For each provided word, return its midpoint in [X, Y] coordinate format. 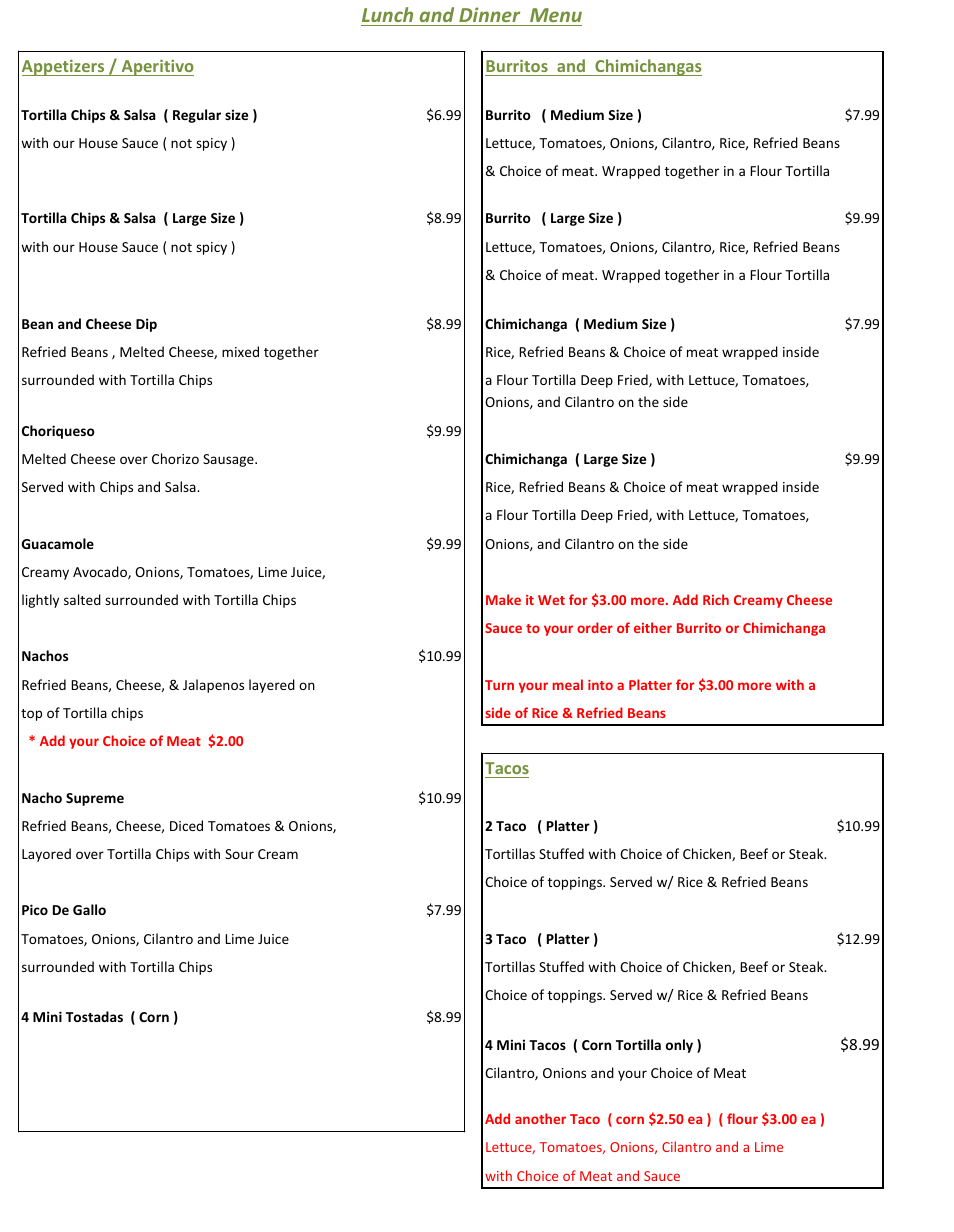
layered [272, 686]
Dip [146, 325]
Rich [716, 599]
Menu [556, 15]
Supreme [95, 799]
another [540, 1118]
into [600, 685]
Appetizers [64, 67]
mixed [240, 351]
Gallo [89, 909]
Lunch [387, 14]
